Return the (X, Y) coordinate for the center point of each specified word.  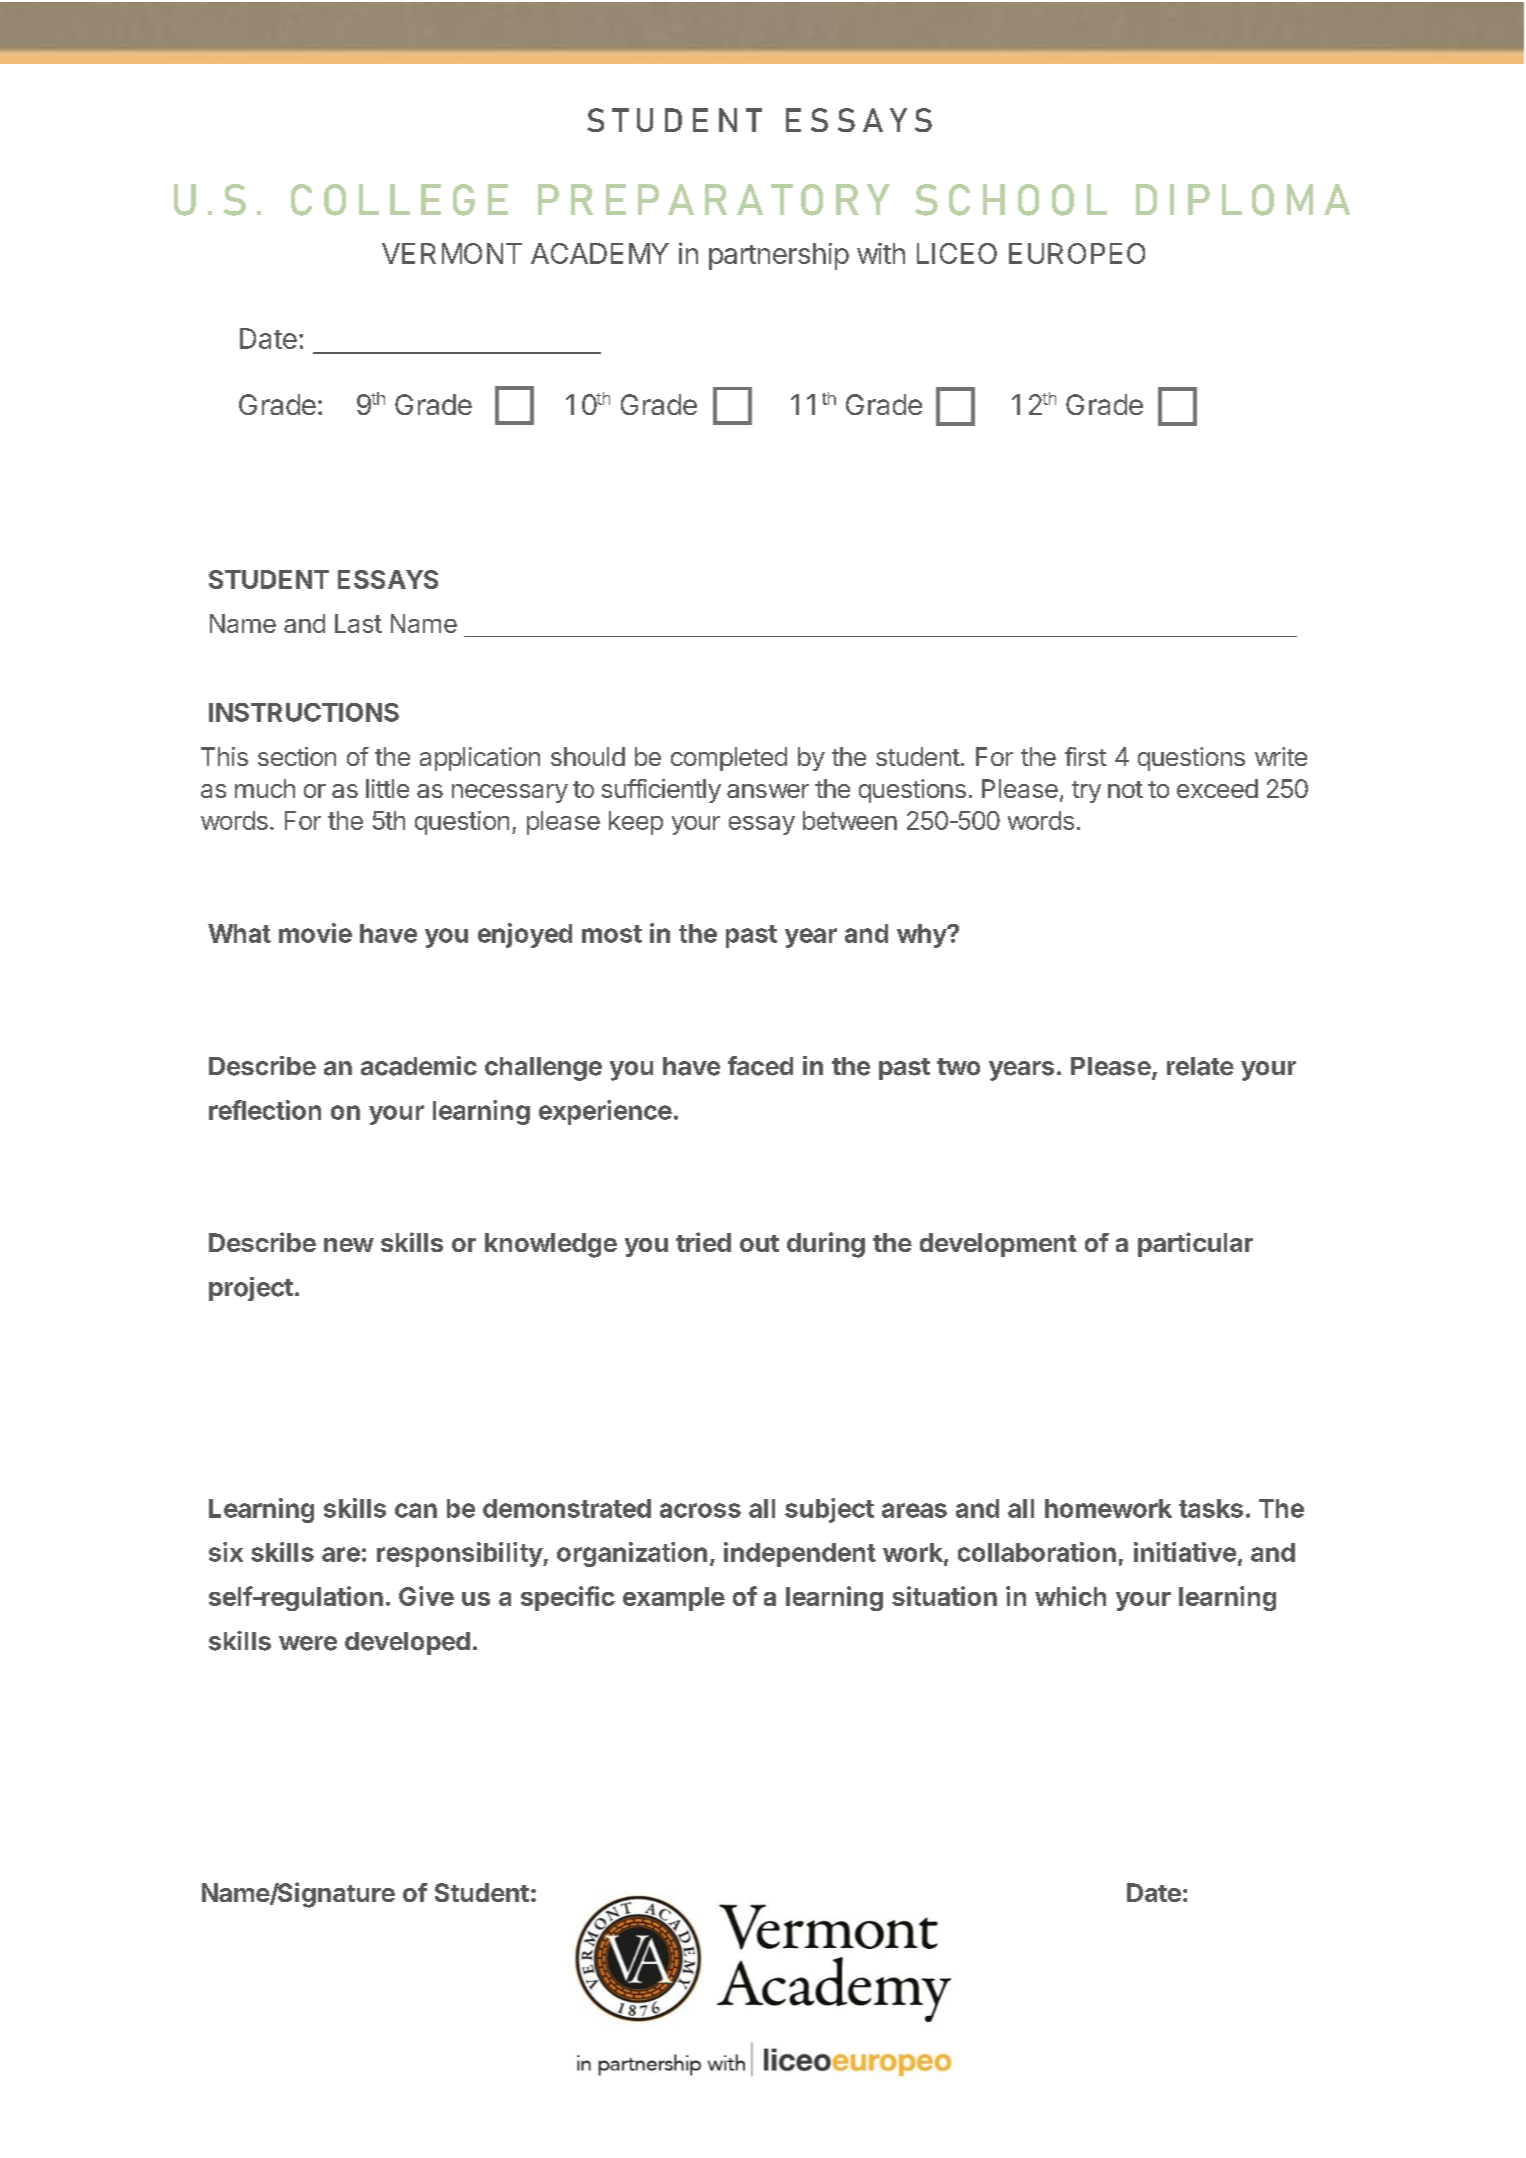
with (881, 253)
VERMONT (452, 253)
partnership (779, 256)
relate (1200, 1066)
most (612, 934)
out (759, 1243)
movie (315, 933)
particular (1195, 1244)
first (1086, 756)
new (349, 1245)
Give (426, 1596)
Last (358, 623)
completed (729, 759)
